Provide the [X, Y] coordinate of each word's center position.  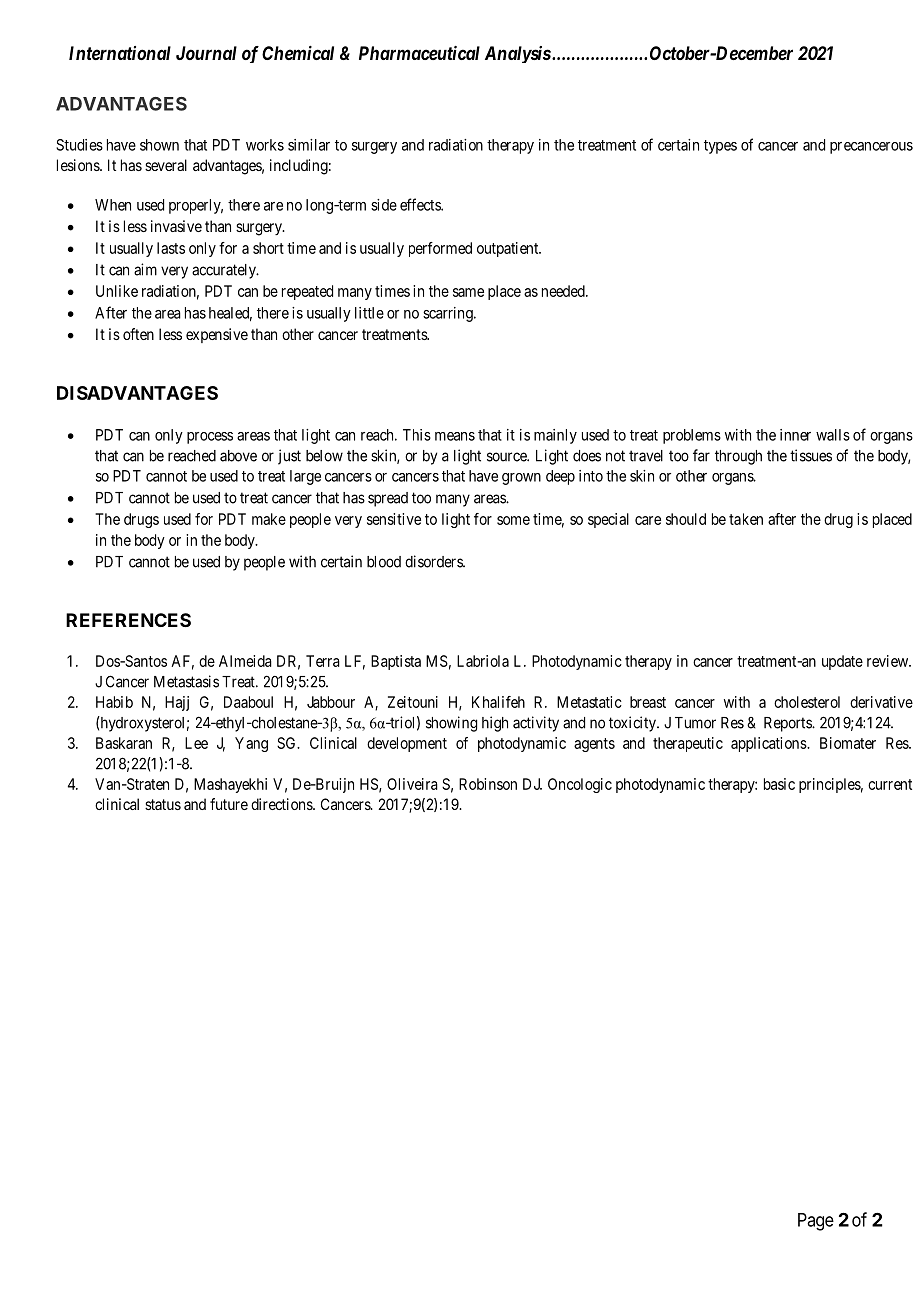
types [720, 147]
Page [816, 1222]
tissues [811, 455]
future [229, 804]
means [455, 436]
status [163, 804]
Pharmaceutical [419, 53]
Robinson [488, 784]
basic [779, 784]
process [210, 438]
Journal [206, 53]
